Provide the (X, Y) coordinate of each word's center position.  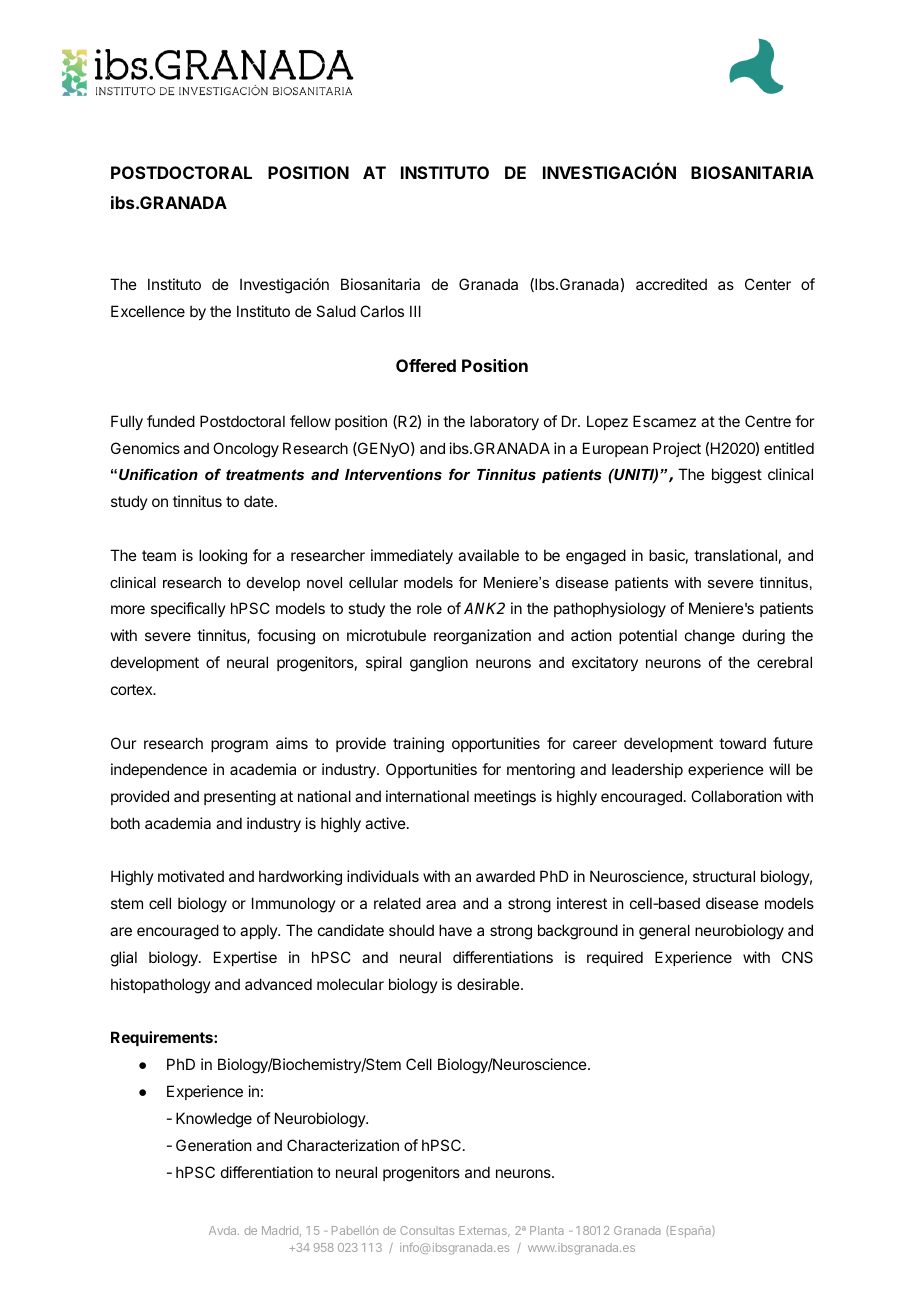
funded (171, 421)
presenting (240, 798)
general (664, 932)
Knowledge (214, 1120)
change (710, 637)
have (455, 930)
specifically (188, 609)
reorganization (482, 637)
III (415, 311)
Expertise (245, 958)
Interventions (393, 474)
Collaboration (736, 796)
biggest (737, 476)
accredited (671, 284)
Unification (158, 474)
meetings (505, 798)
